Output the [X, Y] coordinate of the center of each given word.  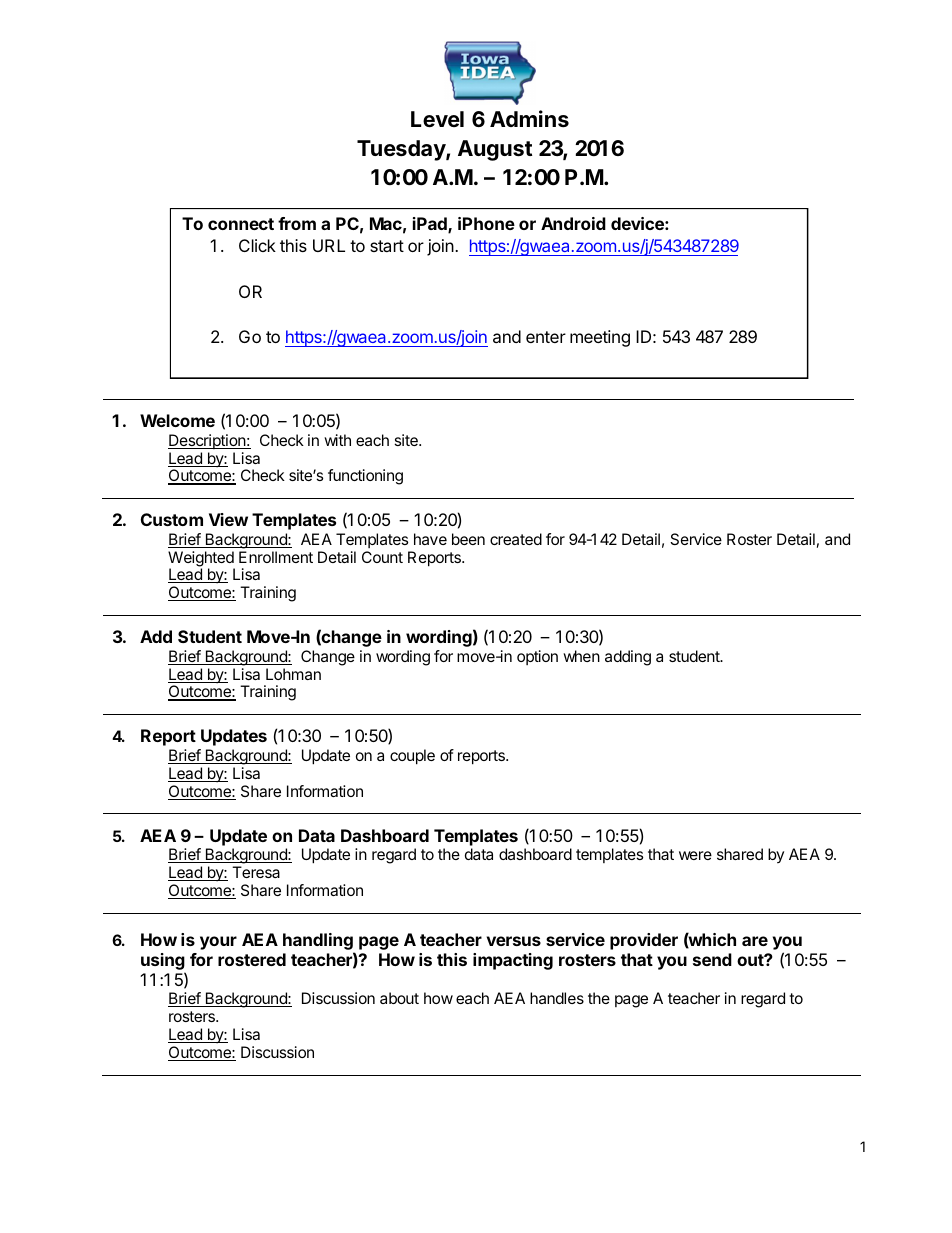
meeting [600, 338]
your [218, 943]
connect [241, 224]
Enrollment [276, 557]
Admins [529, 119]
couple [412, 757]
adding [628, 658]
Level [437, 119]
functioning [365, 477]
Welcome [177, 420]
